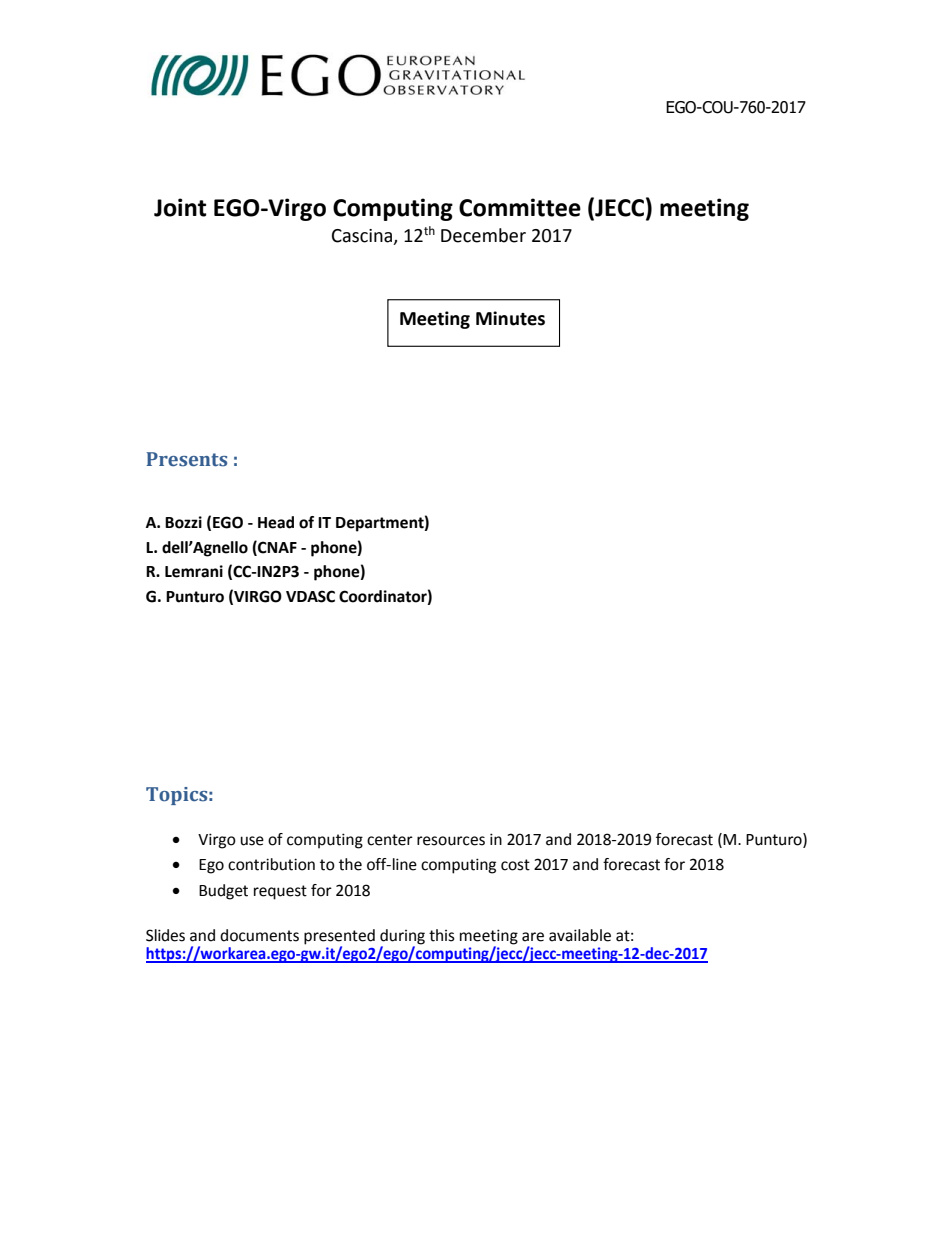 This screenshot has height=1233, width=952. What do you see at coordinates (402, 938) in the screenshot?
I see `during` at bounding box center [402, 938].
